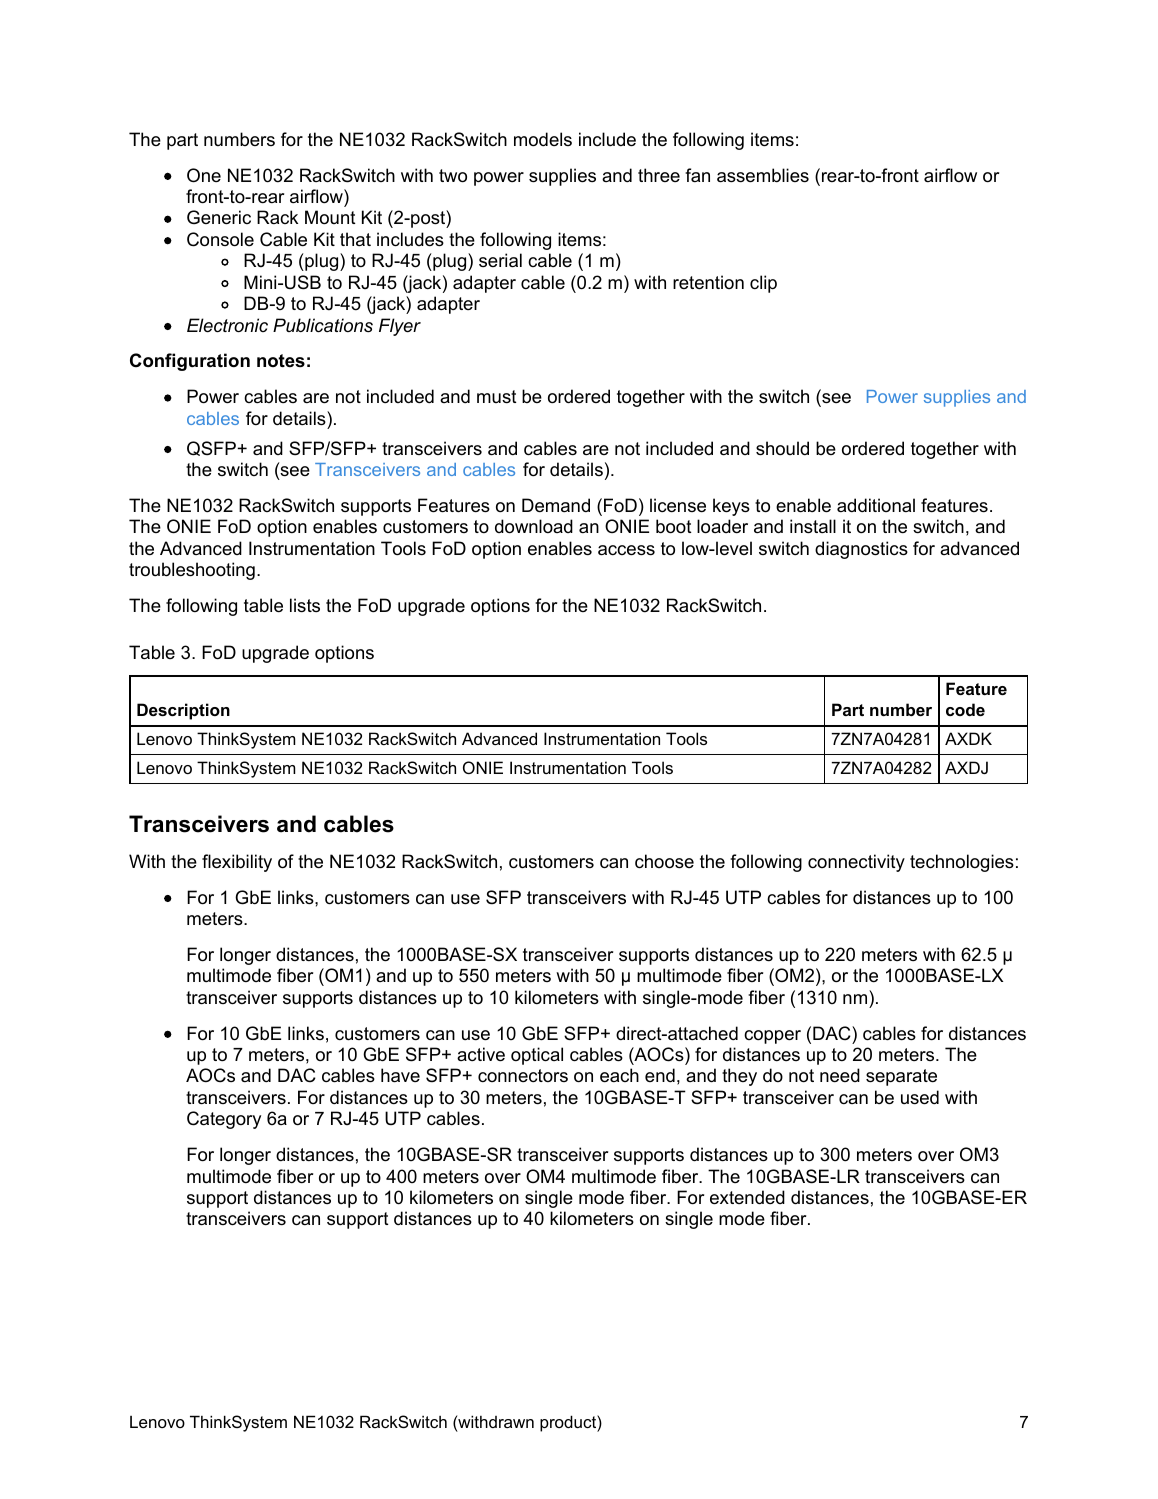  Describe the element at coordinates (965, 709) in the document. I see `code` at that location.
